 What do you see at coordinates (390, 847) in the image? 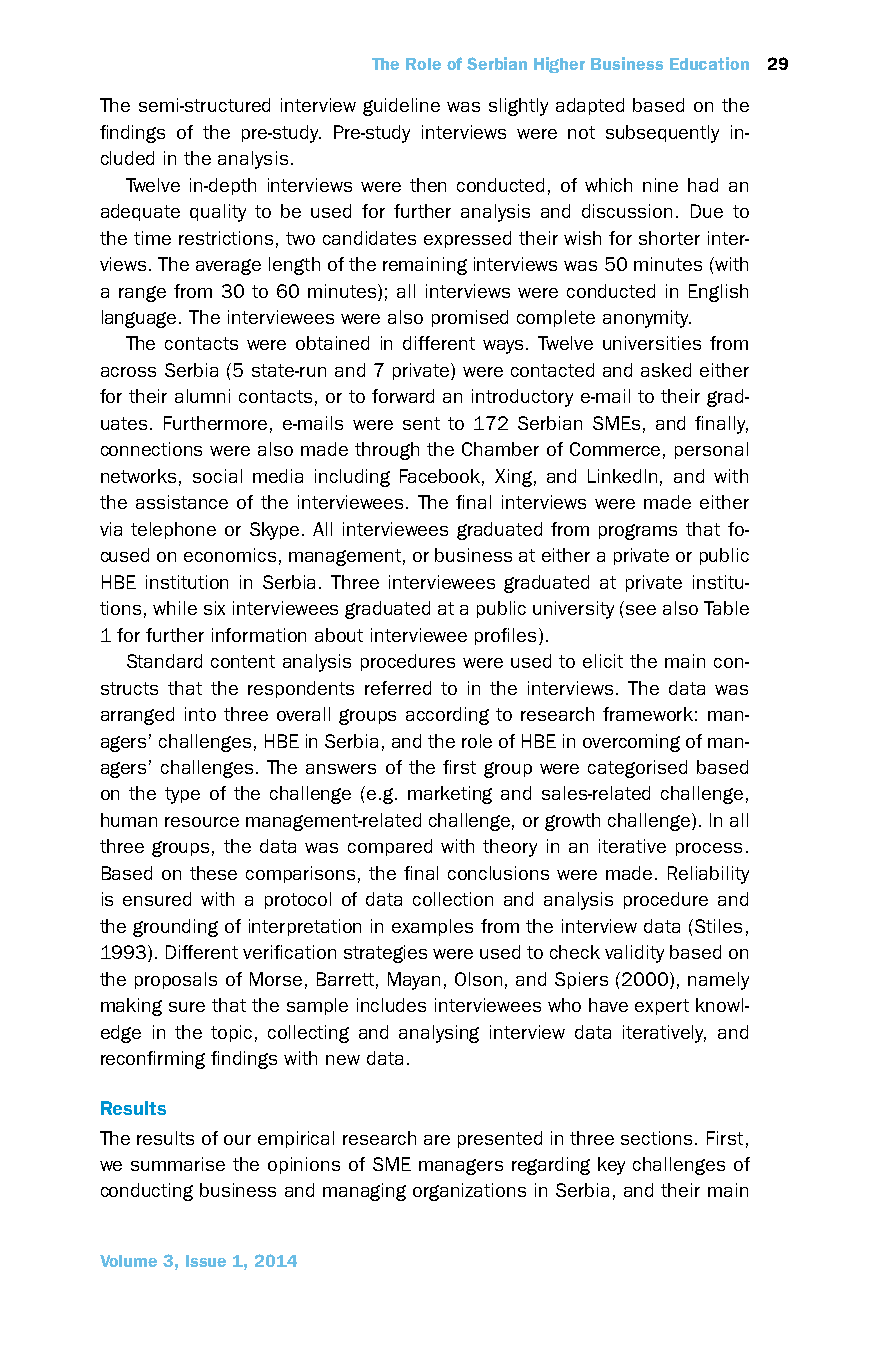
I see `compared` at bounding box center [390, 847].
